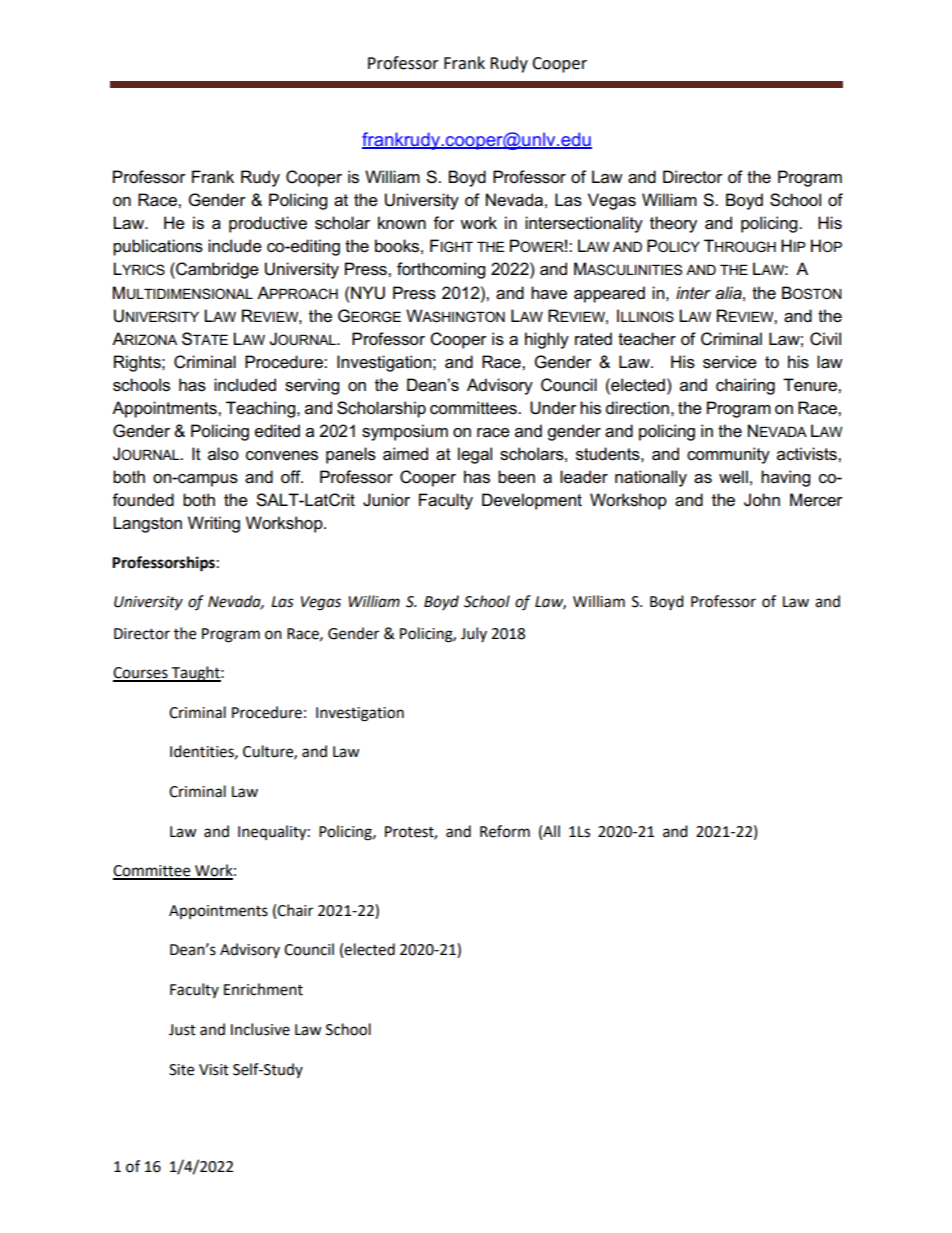 This image has height=1233, width=952. Describe the element at coordinates (441, 270) in the image. I see `forthcoming` at that location.
